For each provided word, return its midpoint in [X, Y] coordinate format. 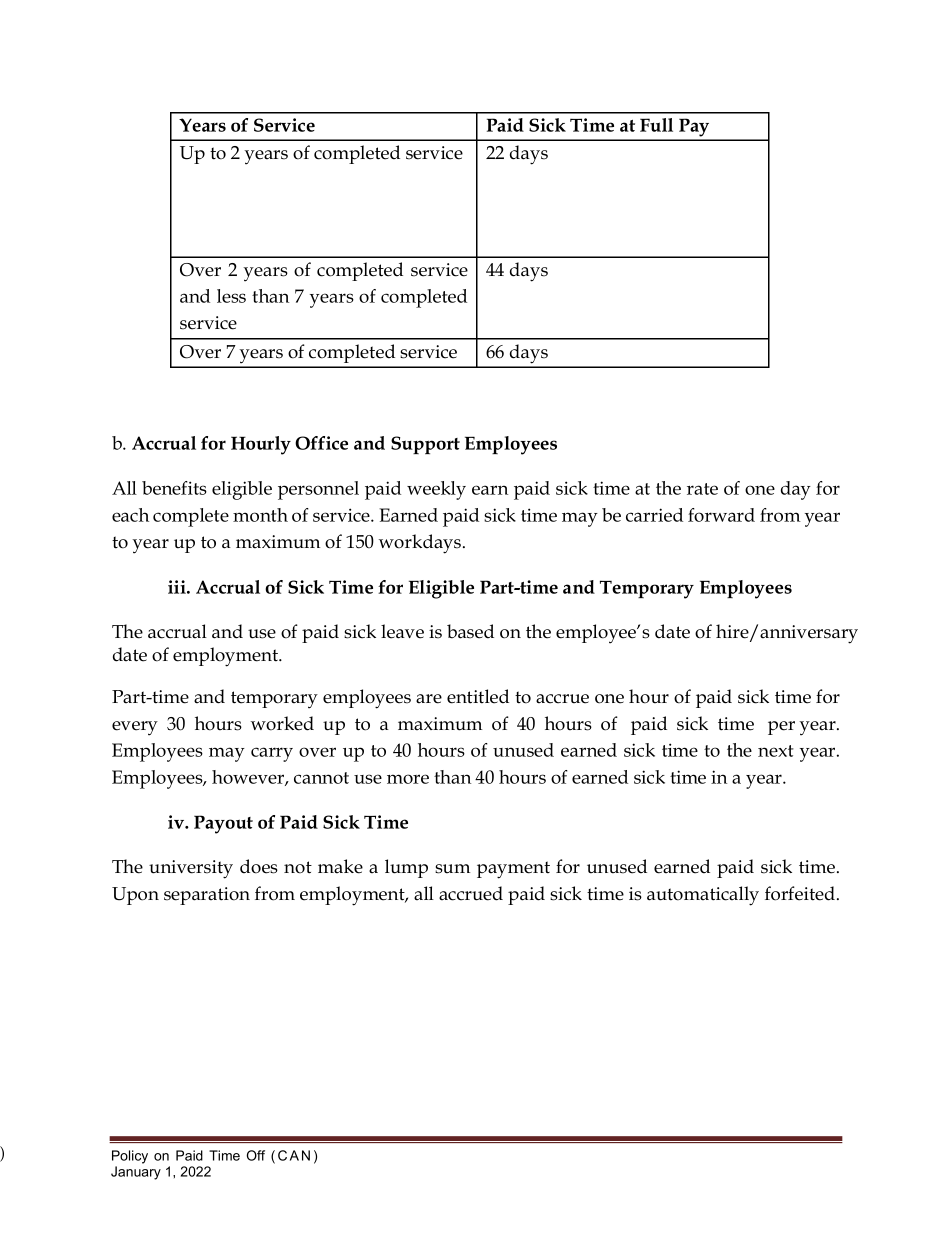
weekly [436, 490]
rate [702, 489]
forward [721, 515]
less [231, 296]
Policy [130, 1157]
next [776, 751]
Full [656, 125]
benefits [174, 488]
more [408, 779]
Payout [223, 824]
